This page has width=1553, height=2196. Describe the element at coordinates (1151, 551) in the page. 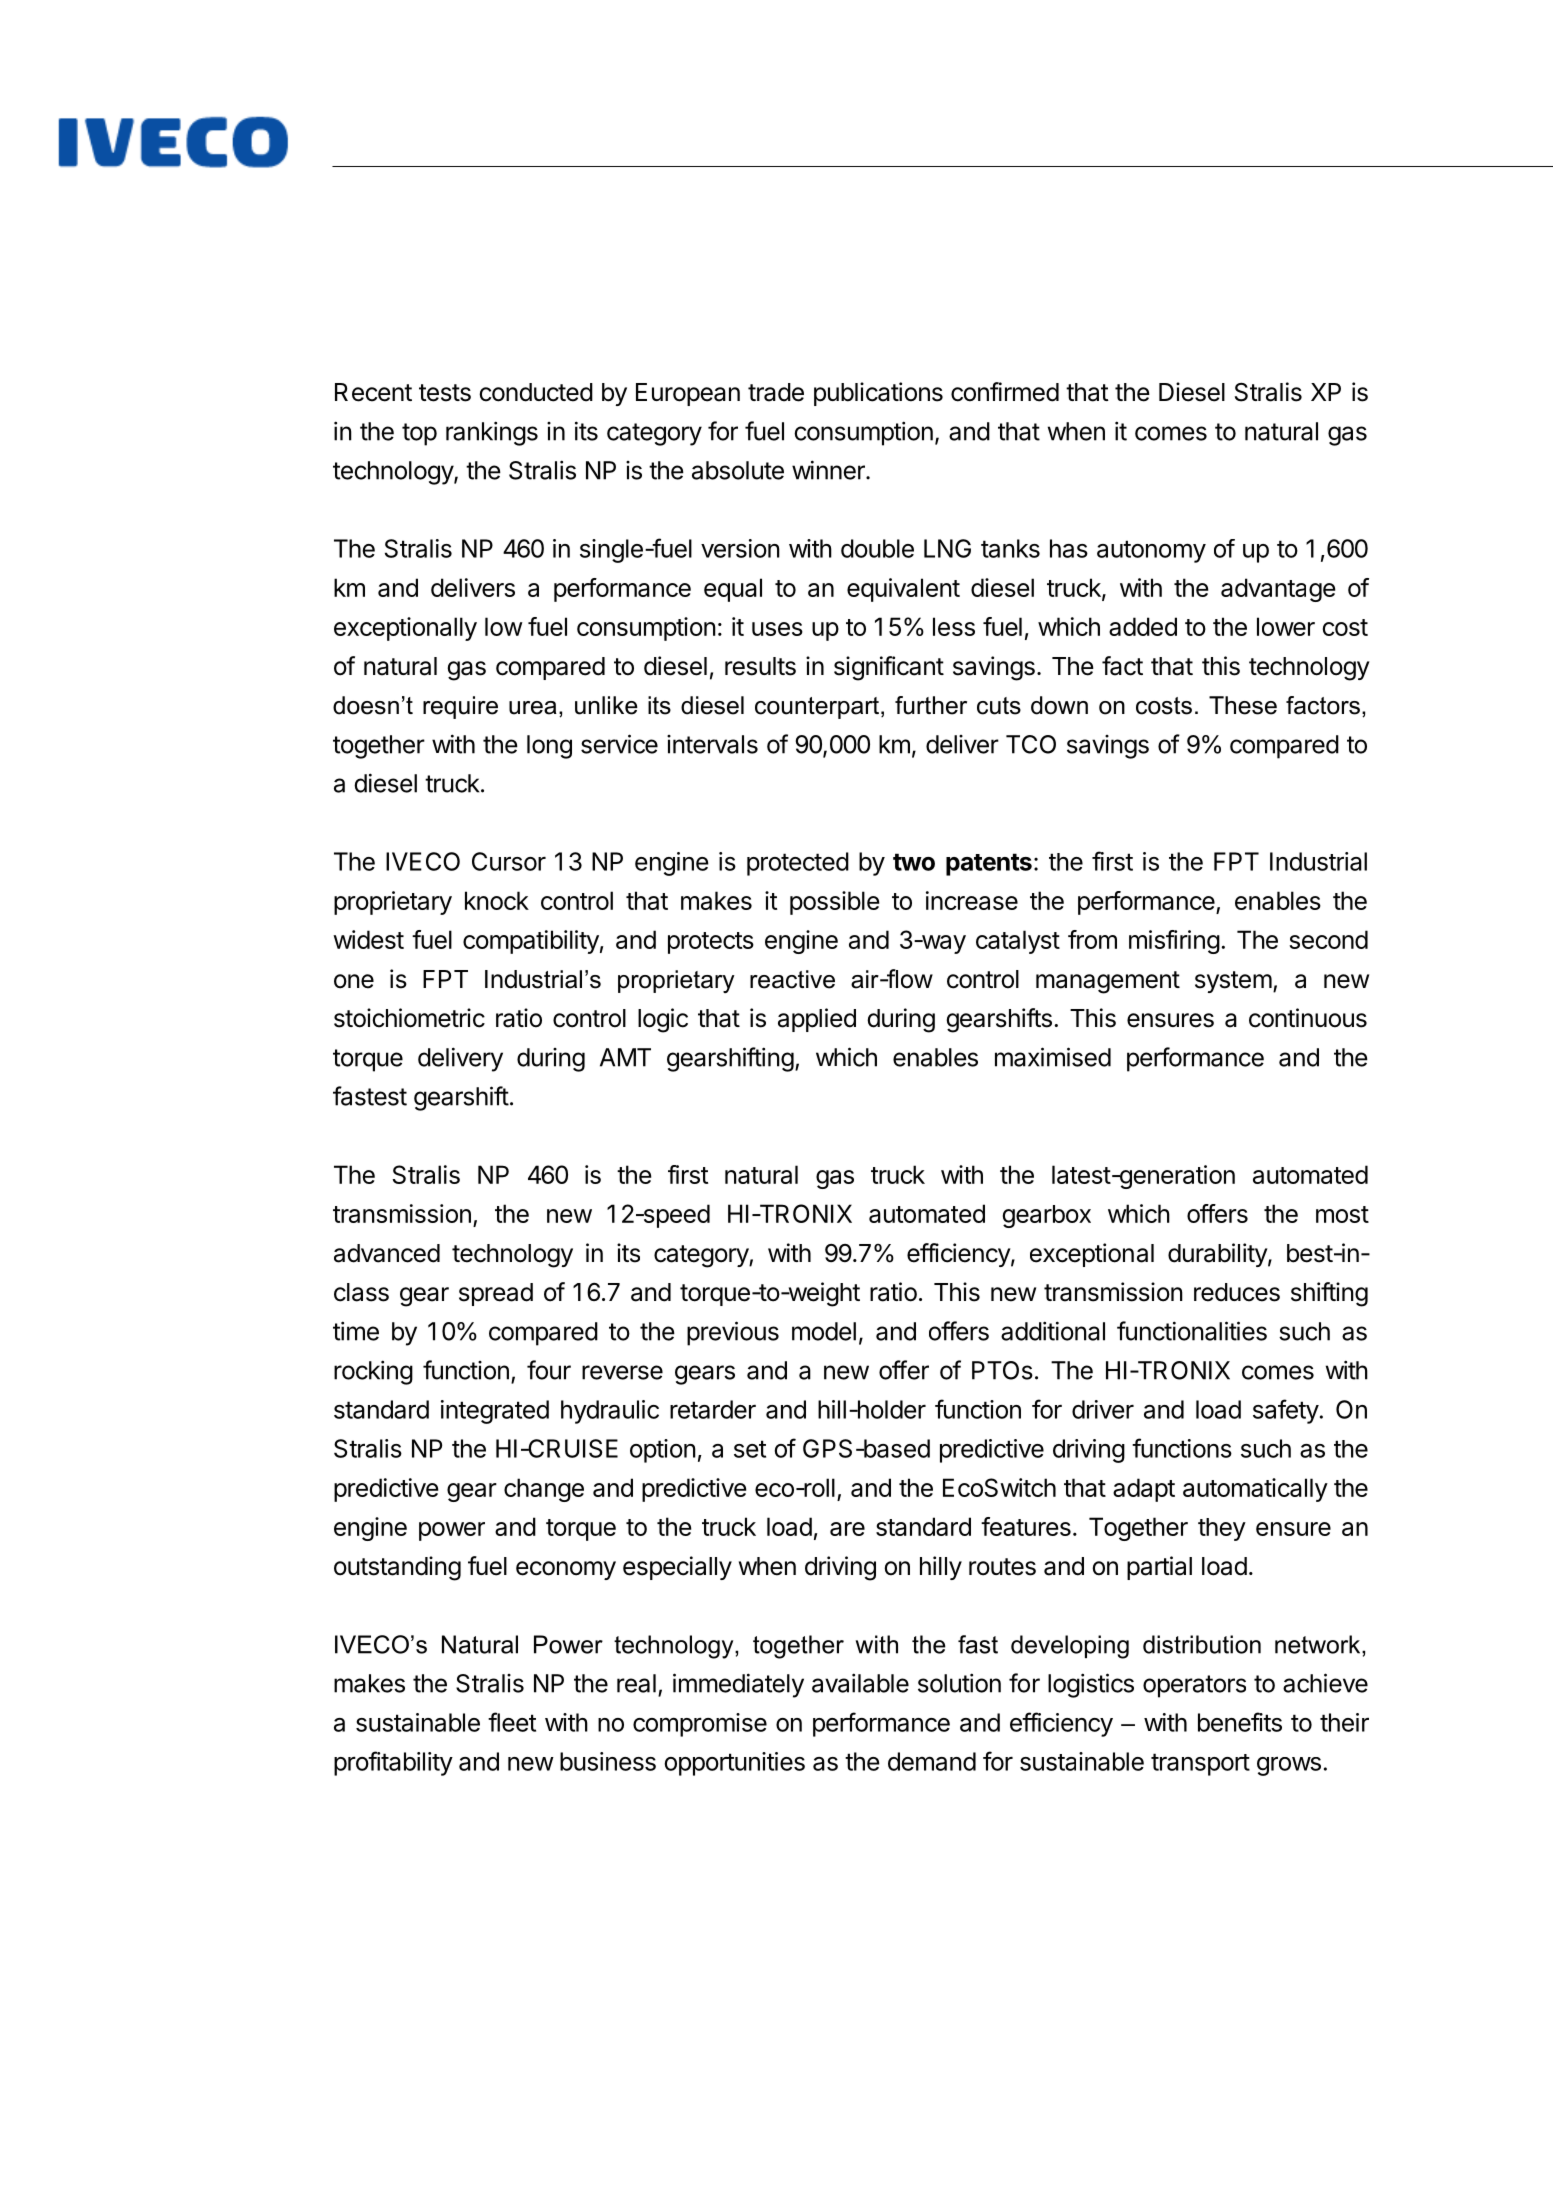

I see `autonomy` at that location.
